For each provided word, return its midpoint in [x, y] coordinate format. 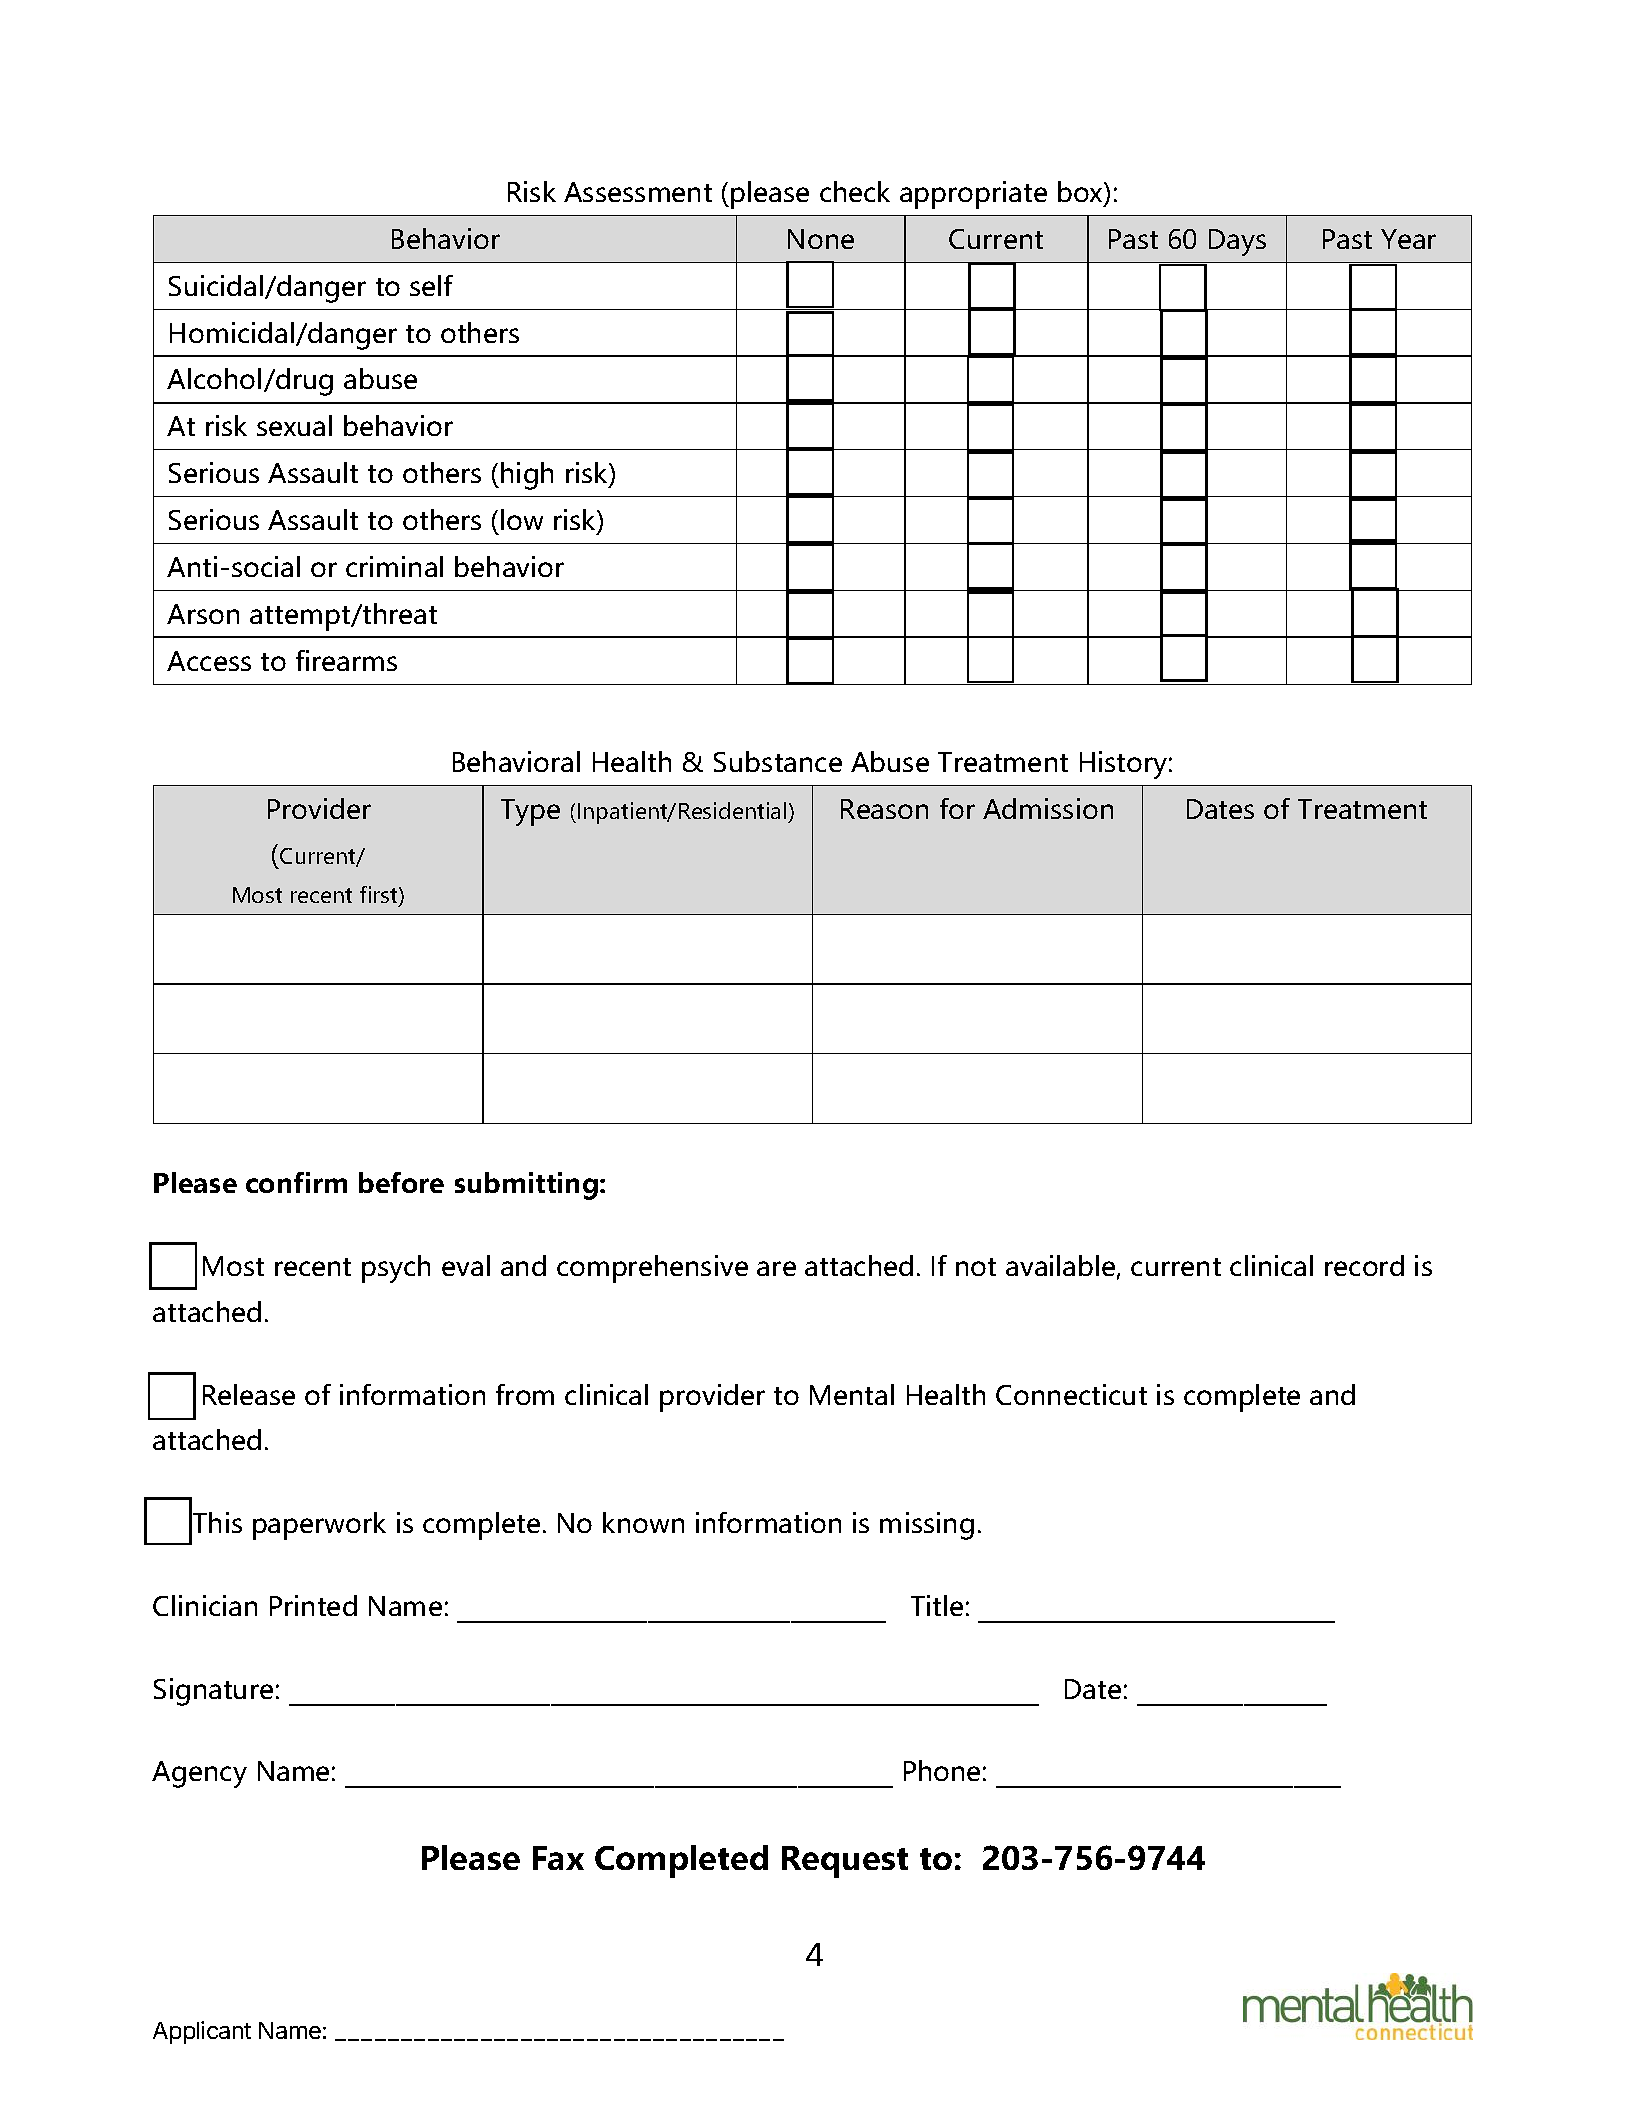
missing [927, 1526]
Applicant [202, 2032]
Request [845, 1862]
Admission [1048, 808]
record [1364, 1265]
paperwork [319, 1526]
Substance [778, 761]
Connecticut [1071, 1394]
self [431, 285]
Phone [942, 1770]
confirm [296, 1182]
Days [1237, 242]
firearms [346, 660]
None [821, 239]
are [776, 1268]
